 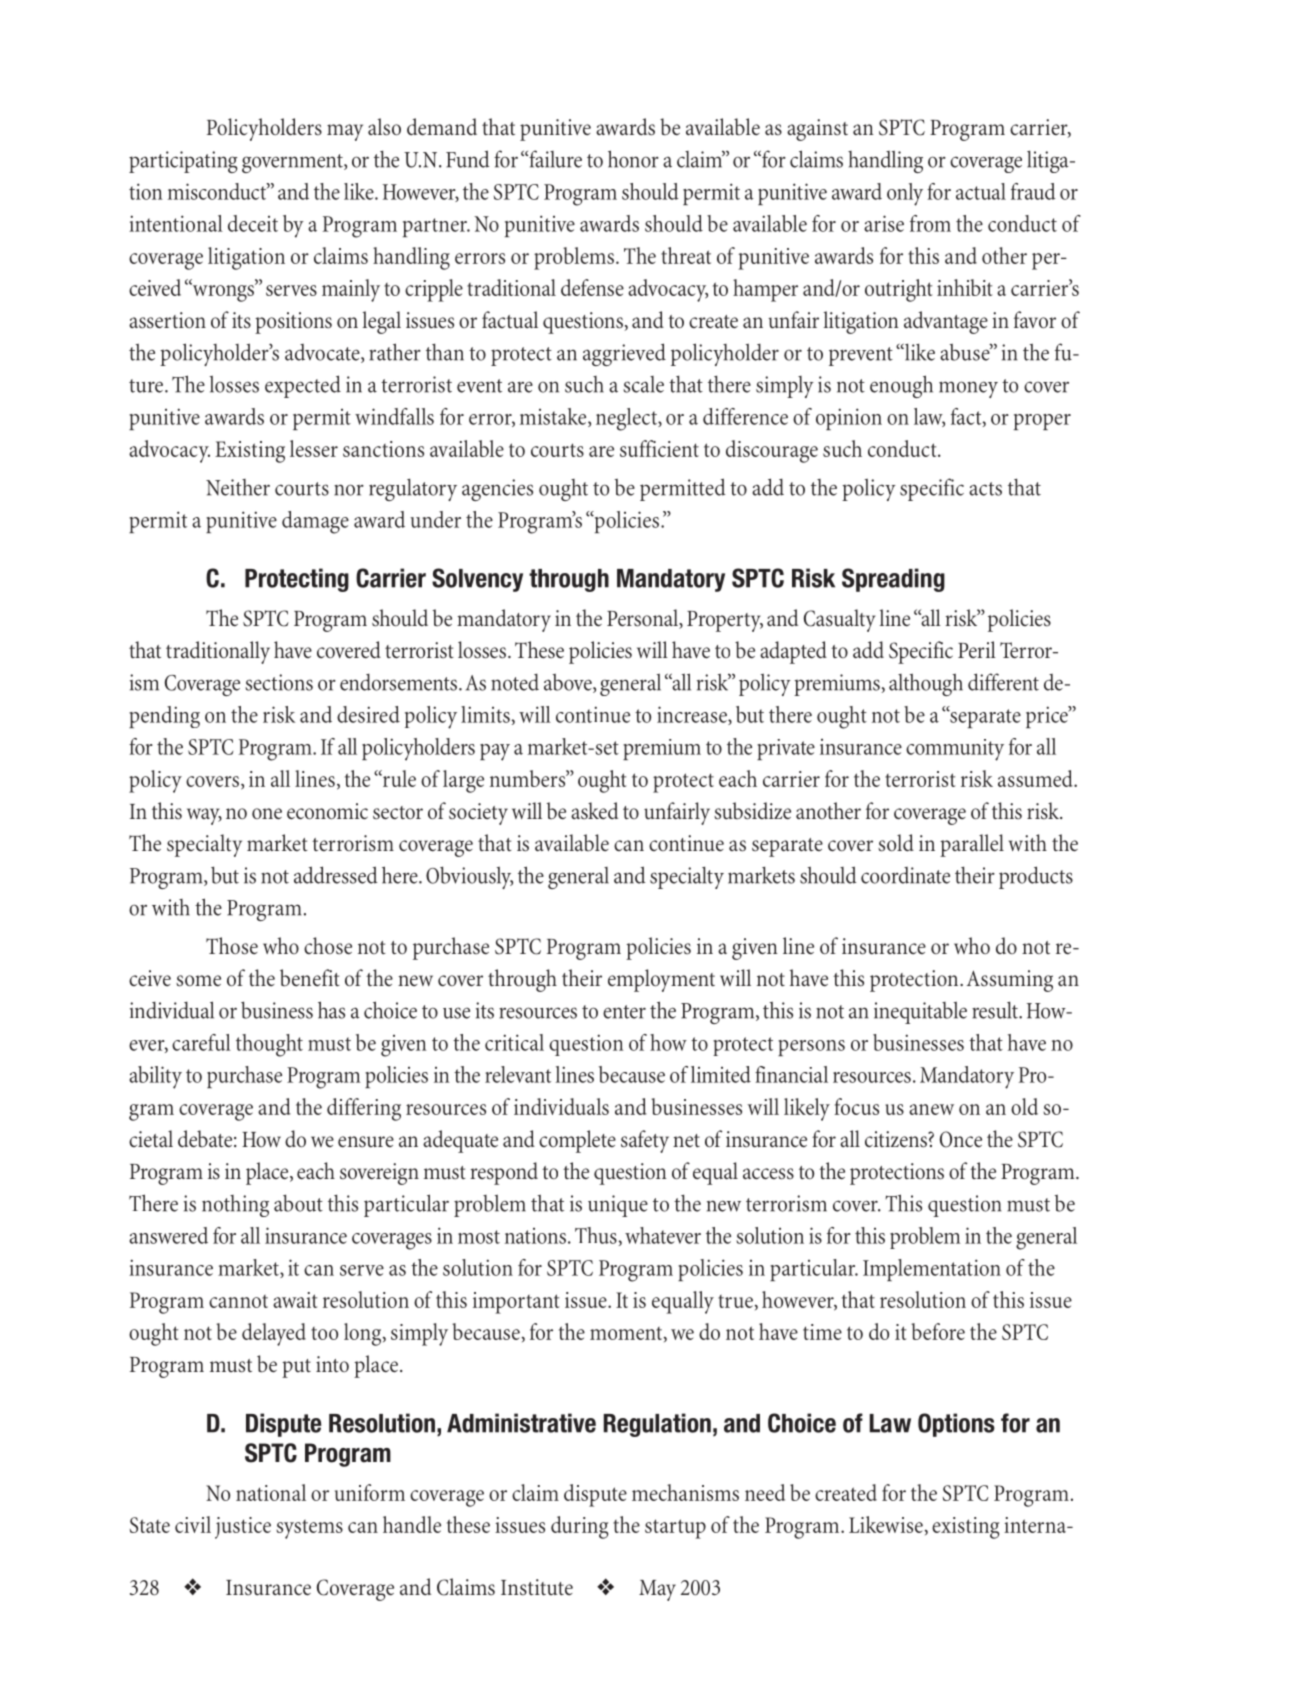 I want to click on asked, so click(x=594, y=811).
